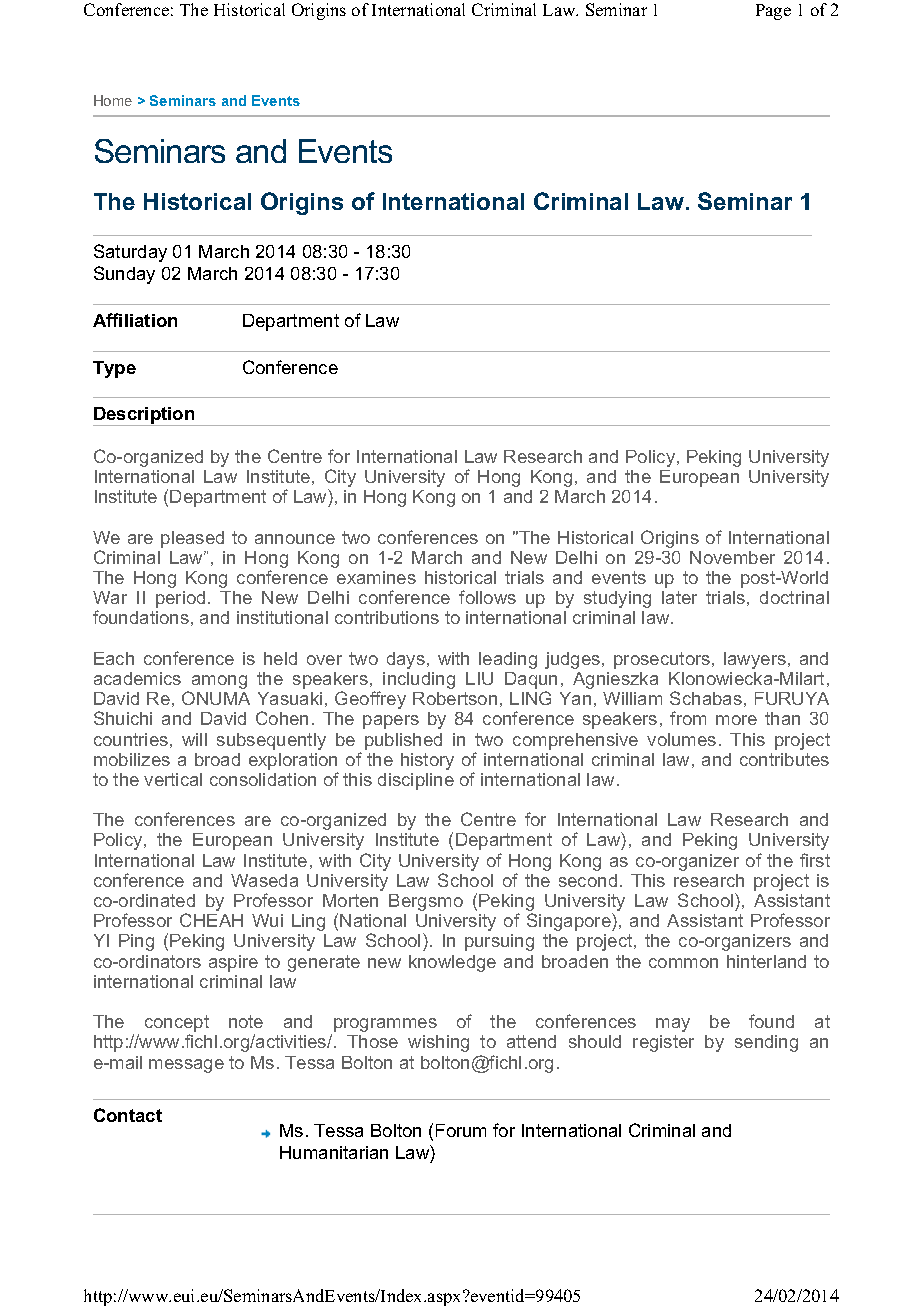 Image resolution: width=924 pixels, height=1308 pixels. I want to click on Page, so click(773, 12).
